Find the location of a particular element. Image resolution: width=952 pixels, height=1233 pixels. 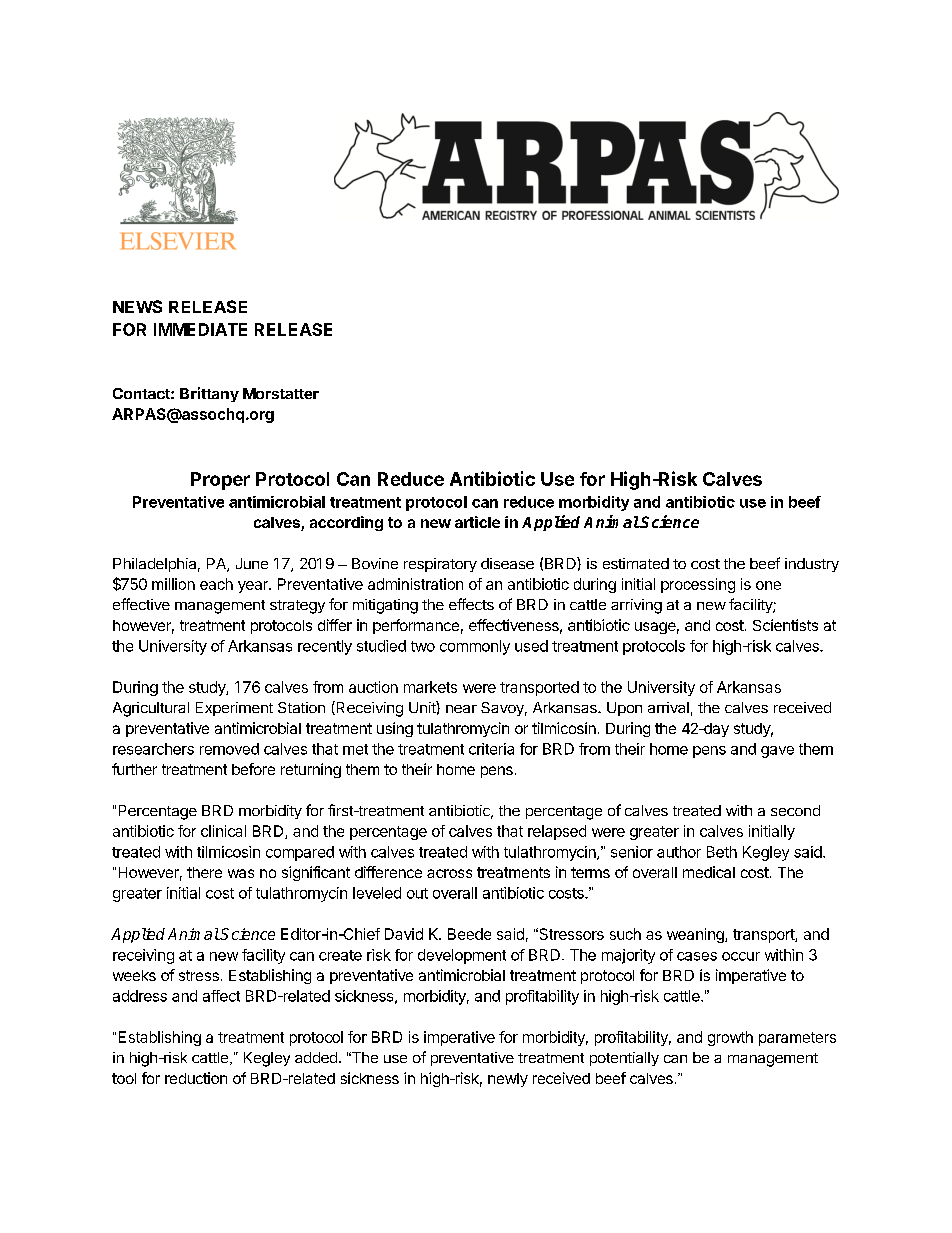

article is located at coordinates (477, 522).
